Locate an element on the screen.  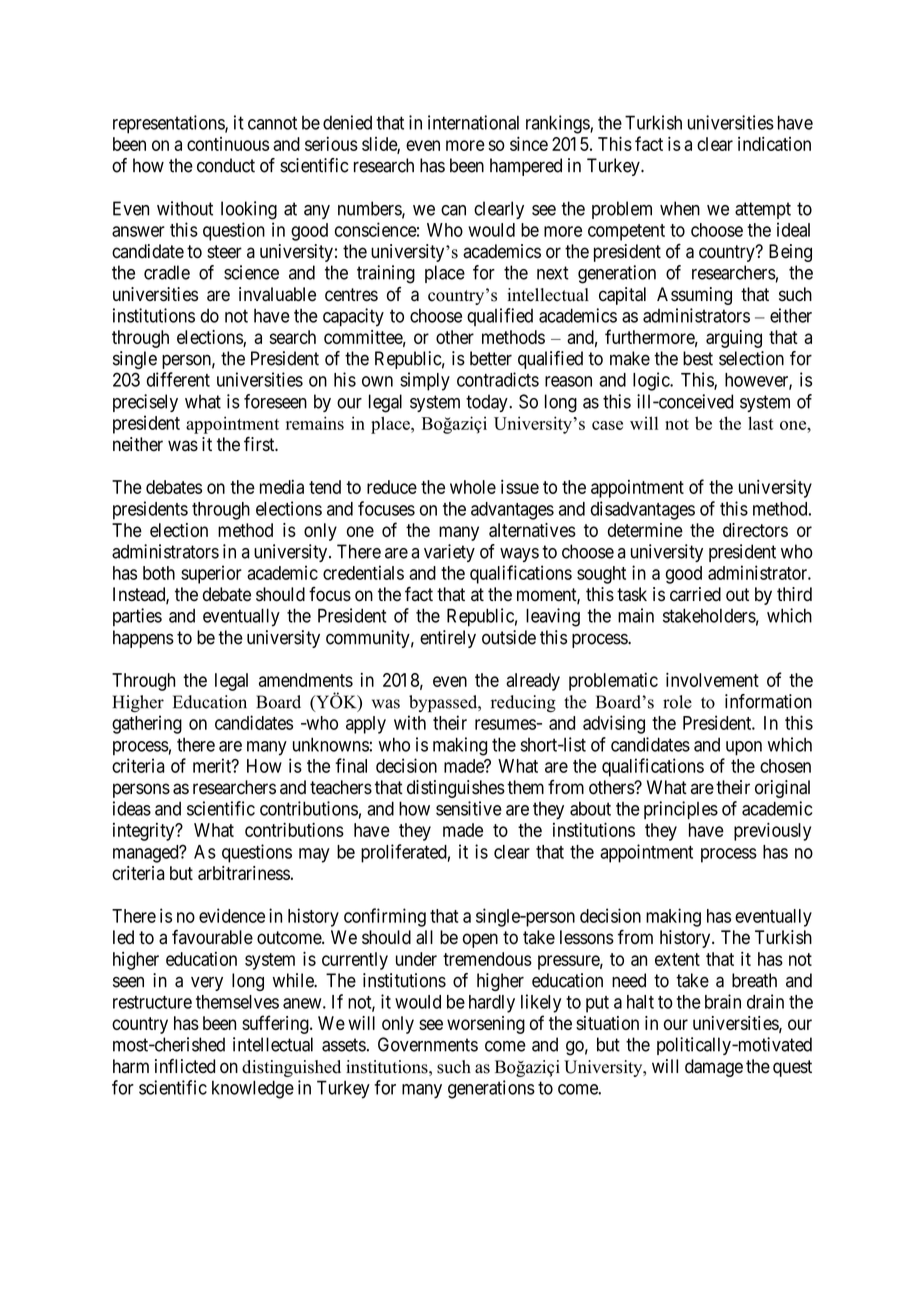
damage is located at coordinates (714, 1068).
